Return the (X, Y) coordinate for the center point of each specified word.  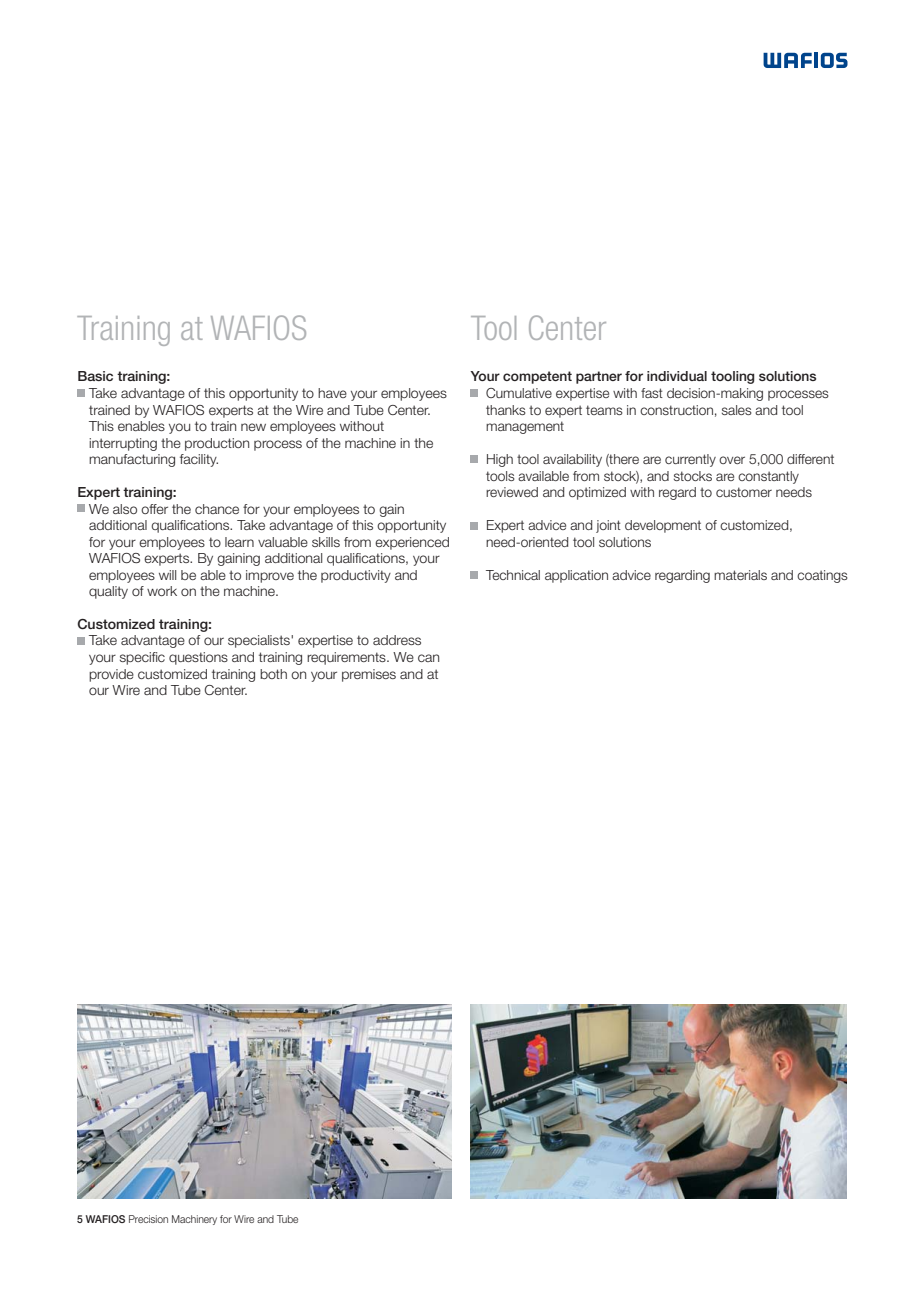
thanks (506, 410)
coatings (822, 576)
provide (111, 675)
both (273, 674)
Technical (513, 575)
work (162, 591)
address (397, 640)
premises (369, 675)
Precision (148, 1219)
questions (198, 658)
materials (740, 575)
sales (737, 410)
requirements (347, 658)
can (428, 658)
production (217, 444)
